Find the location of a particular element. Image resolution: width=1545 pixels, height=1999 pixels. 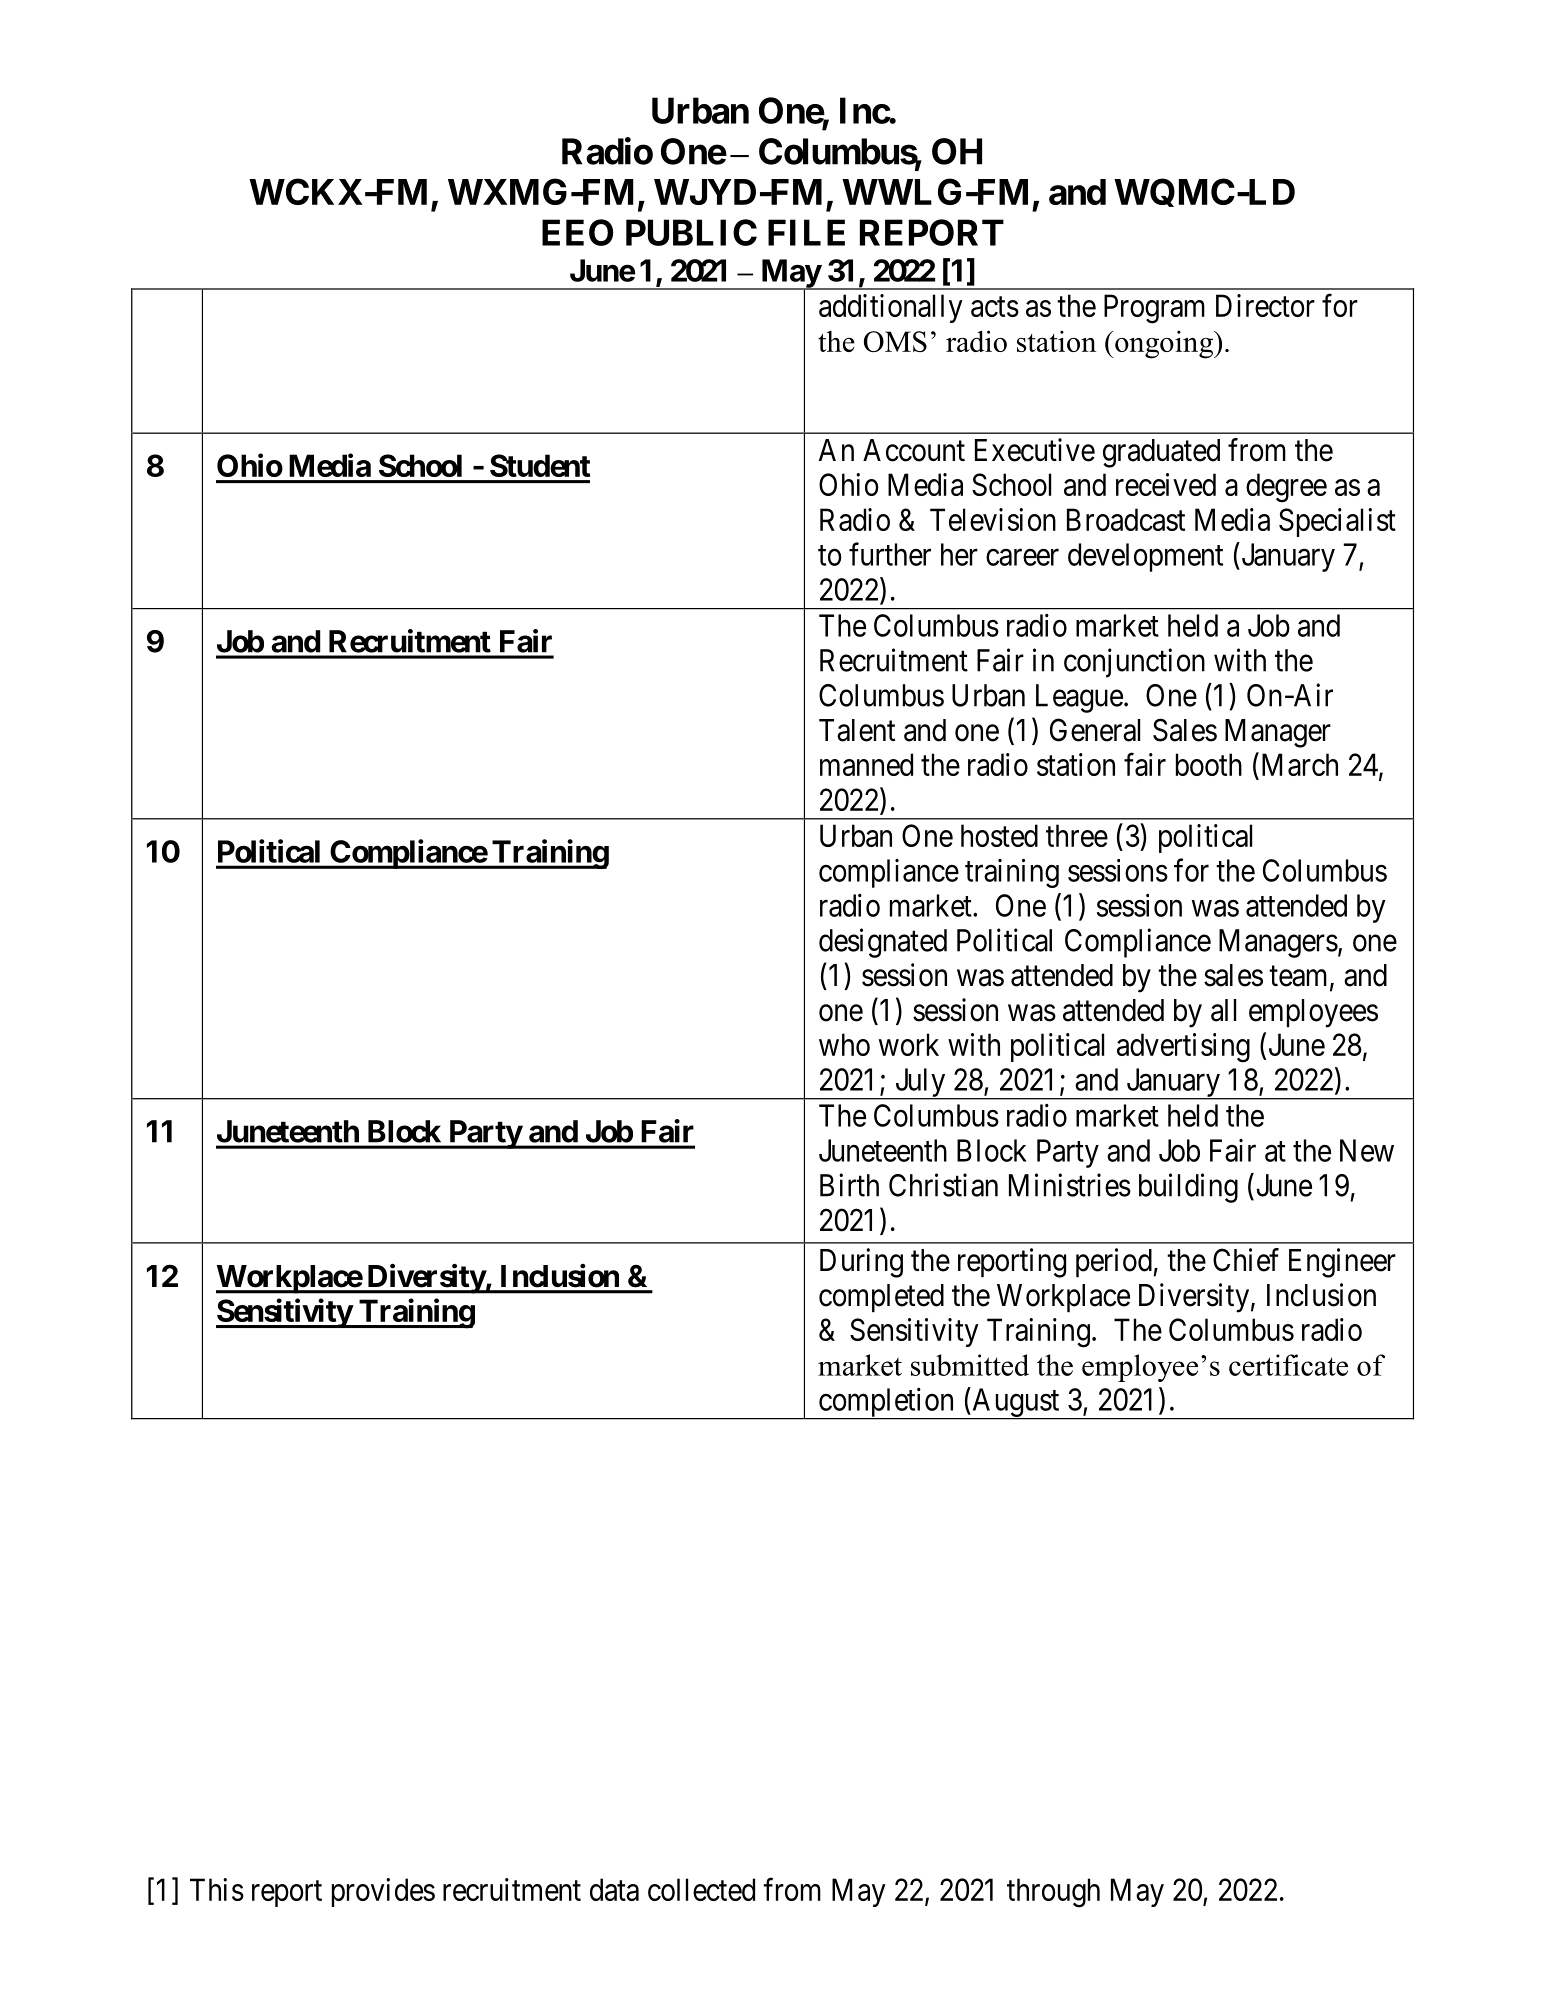

PUBLIC is located at coordinates (691, 232).
